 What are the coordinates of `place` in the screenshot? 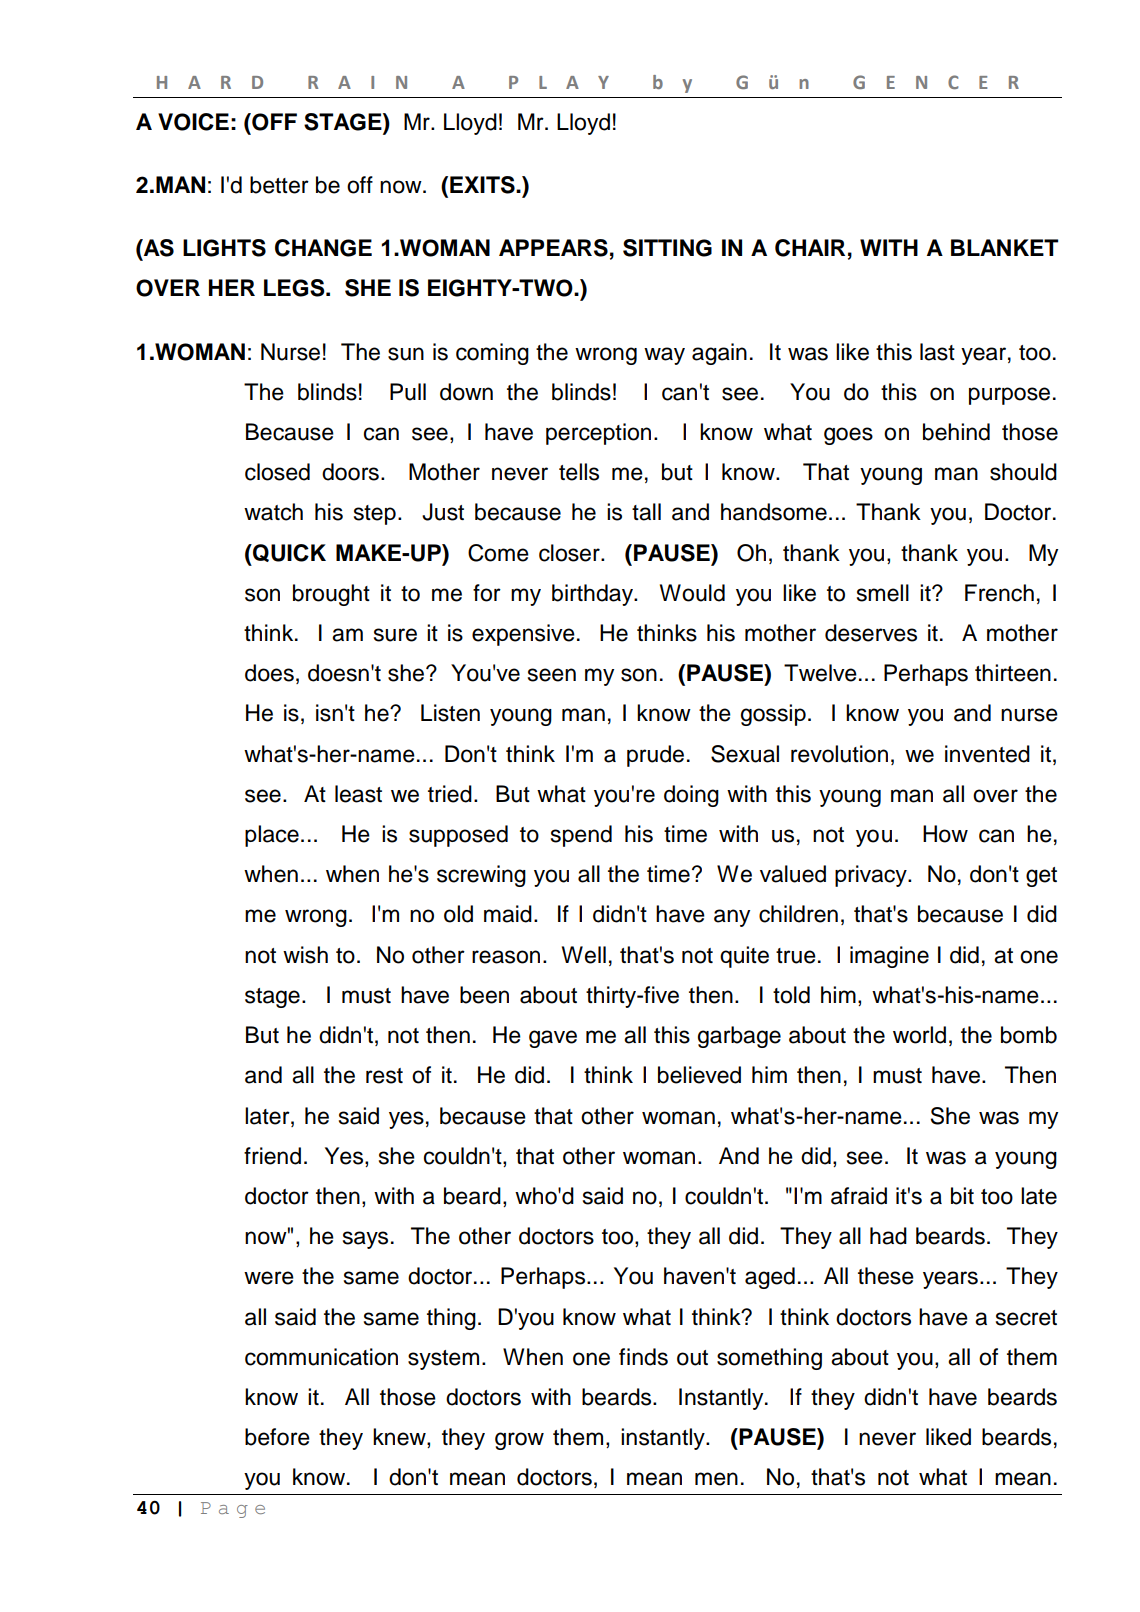 It's located at (272, 836).
